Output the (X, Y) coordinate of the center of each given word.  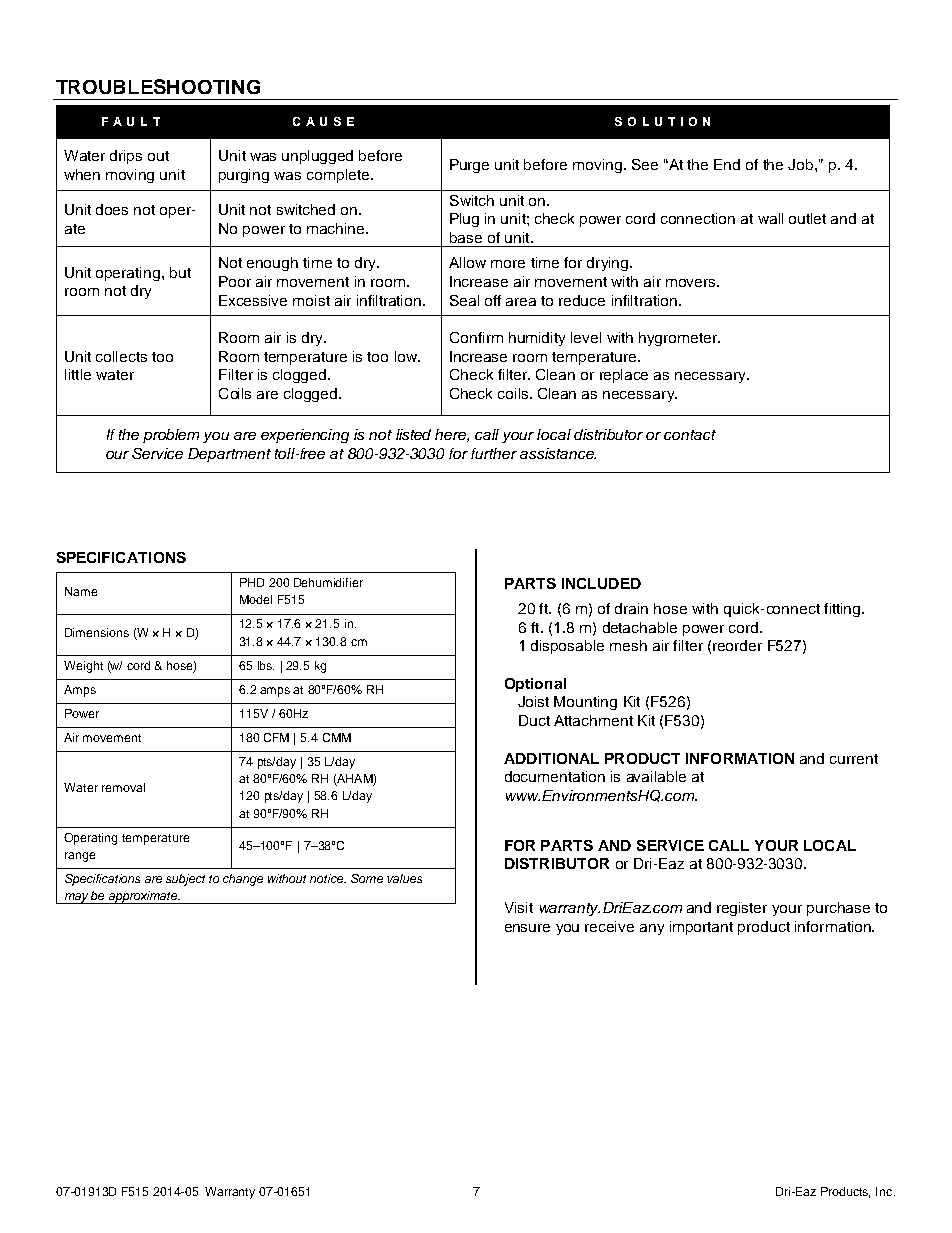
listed (413, 434)
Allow (467, 262)
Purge (469, 166)
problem (171, 436)
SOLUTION (662, 121)
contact (690, 435)
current (854, 759)
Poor (235, 281)
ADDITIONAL (551, 758)
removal (123, 787)
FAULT (131, 121)
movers (692, 283)
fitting (843, 610)
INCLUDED (601, 583)
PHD (252, 582)
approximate (143, 897)
